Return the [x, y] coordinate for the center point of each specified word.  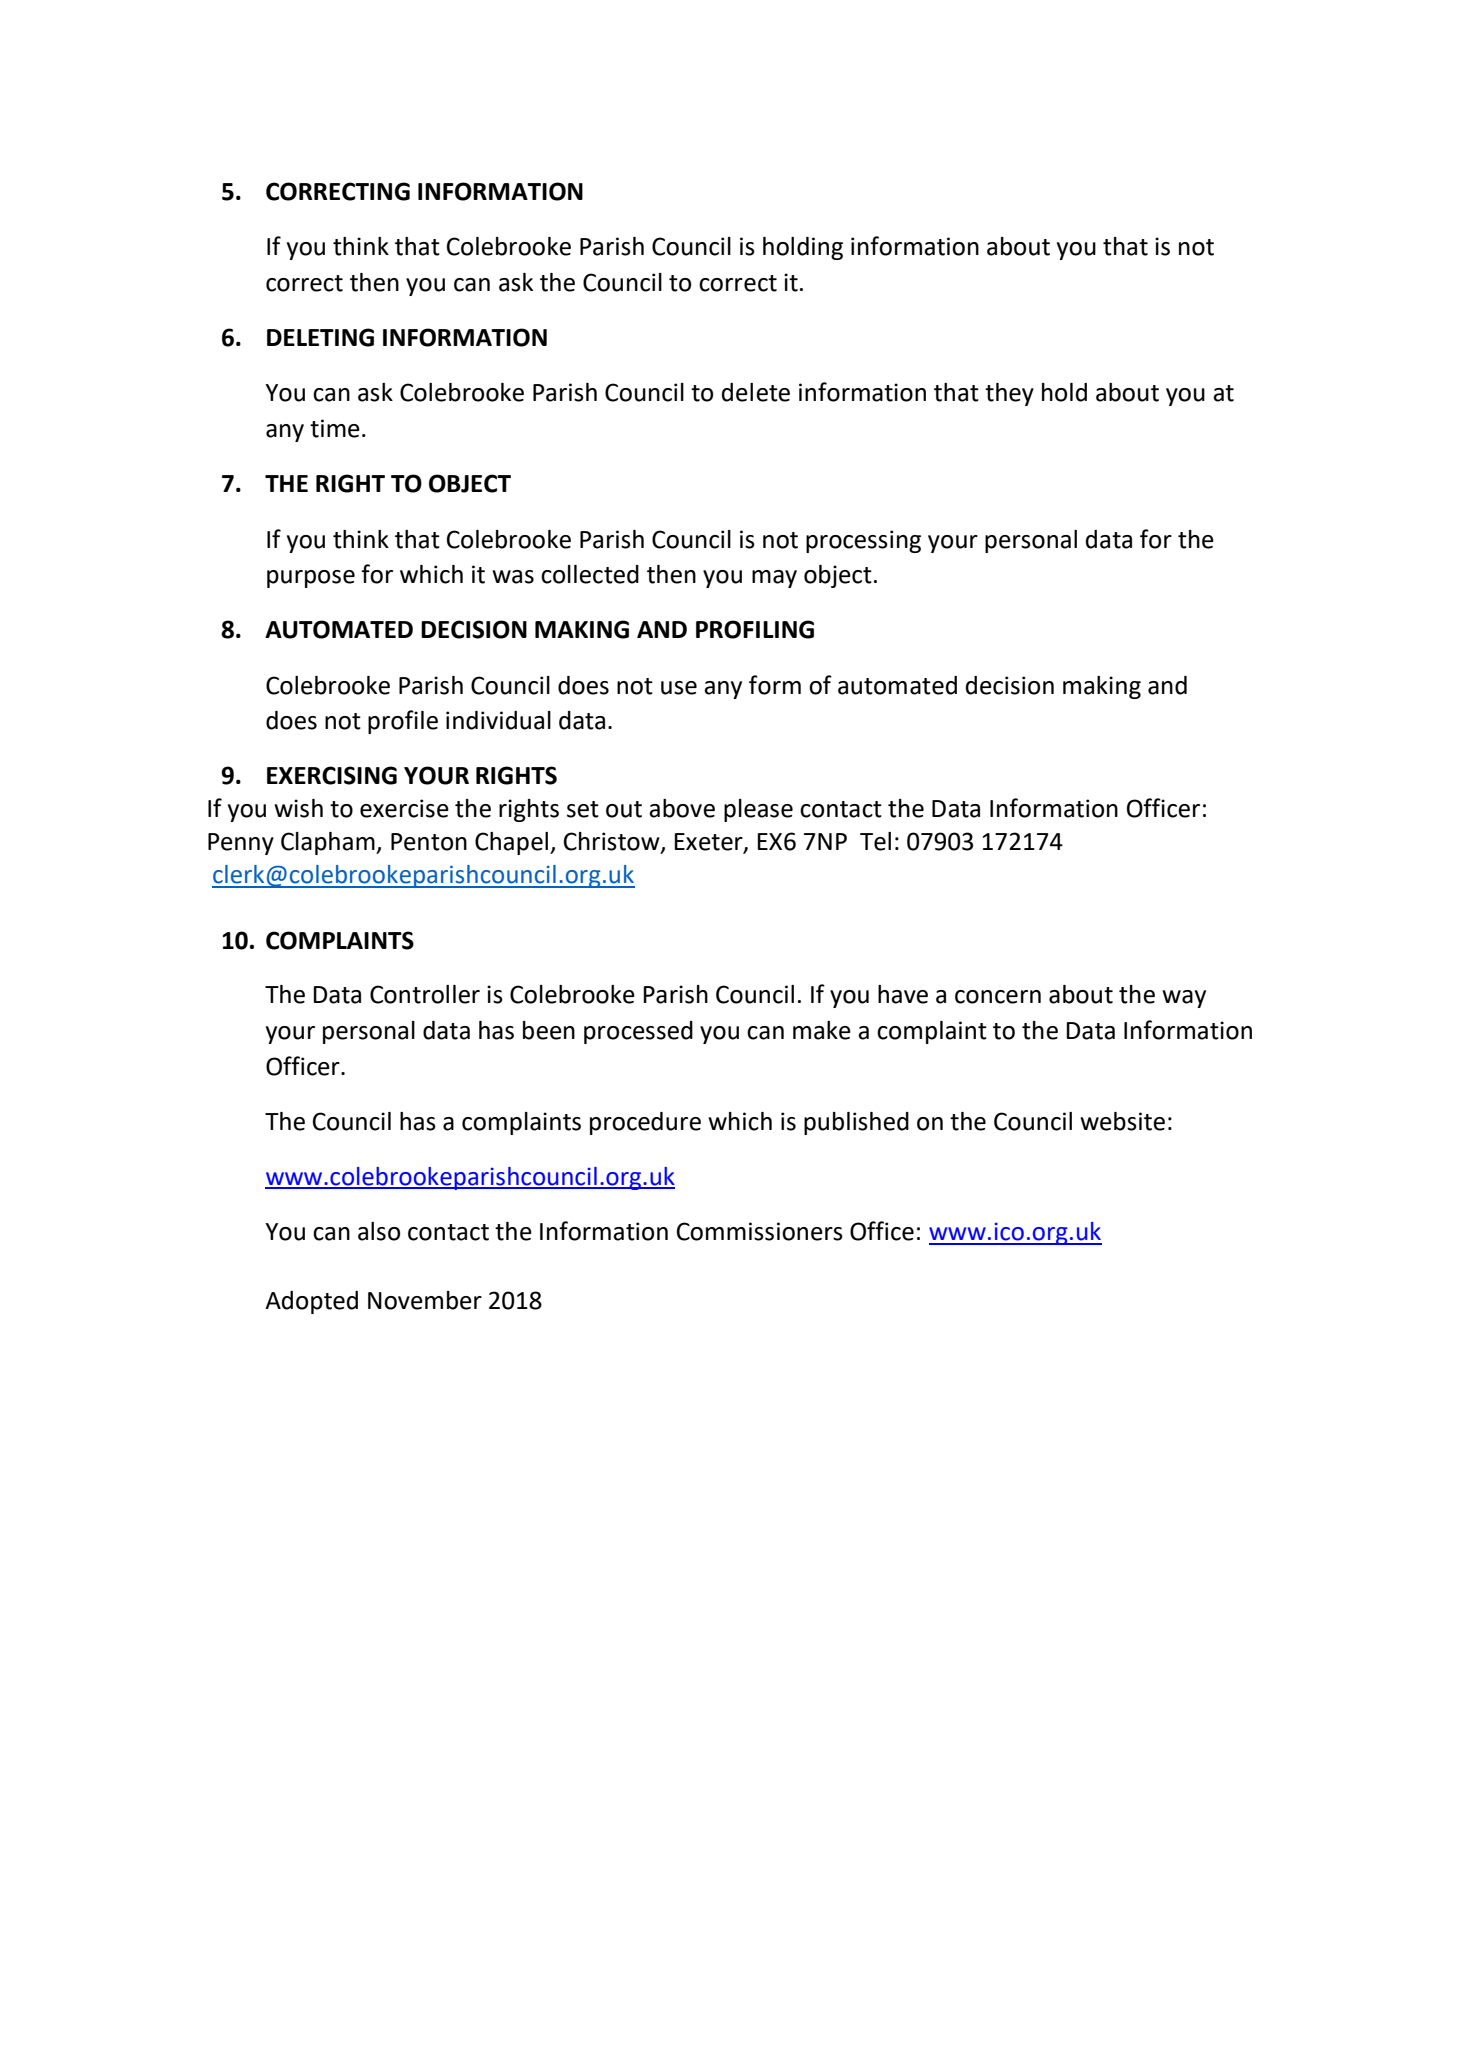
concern [998, 997]
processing [863, 541]
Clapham [329, 843]
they [1009, 394]
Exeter [709, 843]
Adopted [311, 1302]
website [1122, 1121]
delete [756, 392]
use [679, 688]
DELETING [320, 337]
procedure [645, 1123]
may [774, 579]
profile [403, 722]
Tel [875, 841]
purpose [311, 579]
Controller [425, 994]
